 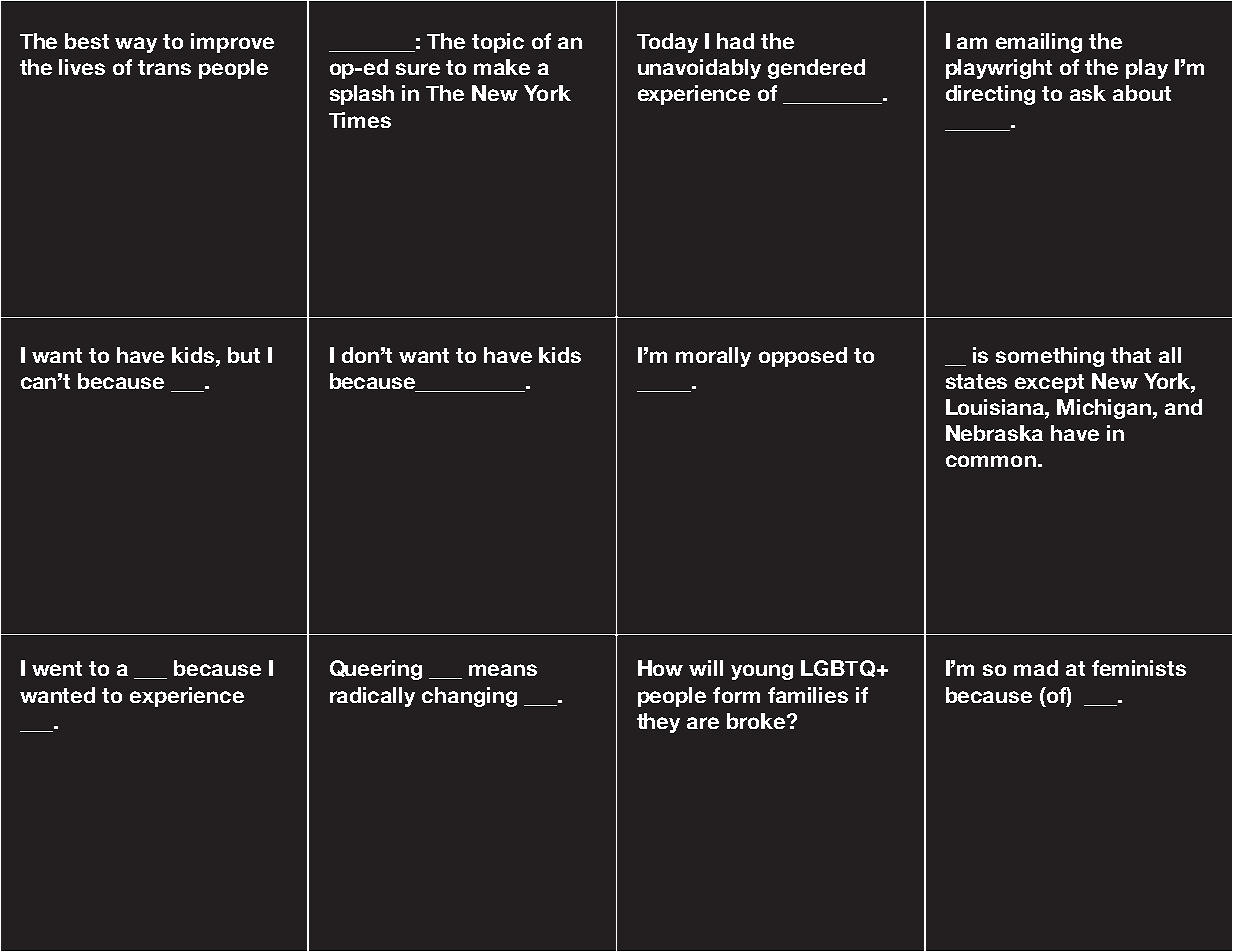 What do you see at coordinates (57, 668) in the document?
I see `went` at bounding box center [57, 668].
